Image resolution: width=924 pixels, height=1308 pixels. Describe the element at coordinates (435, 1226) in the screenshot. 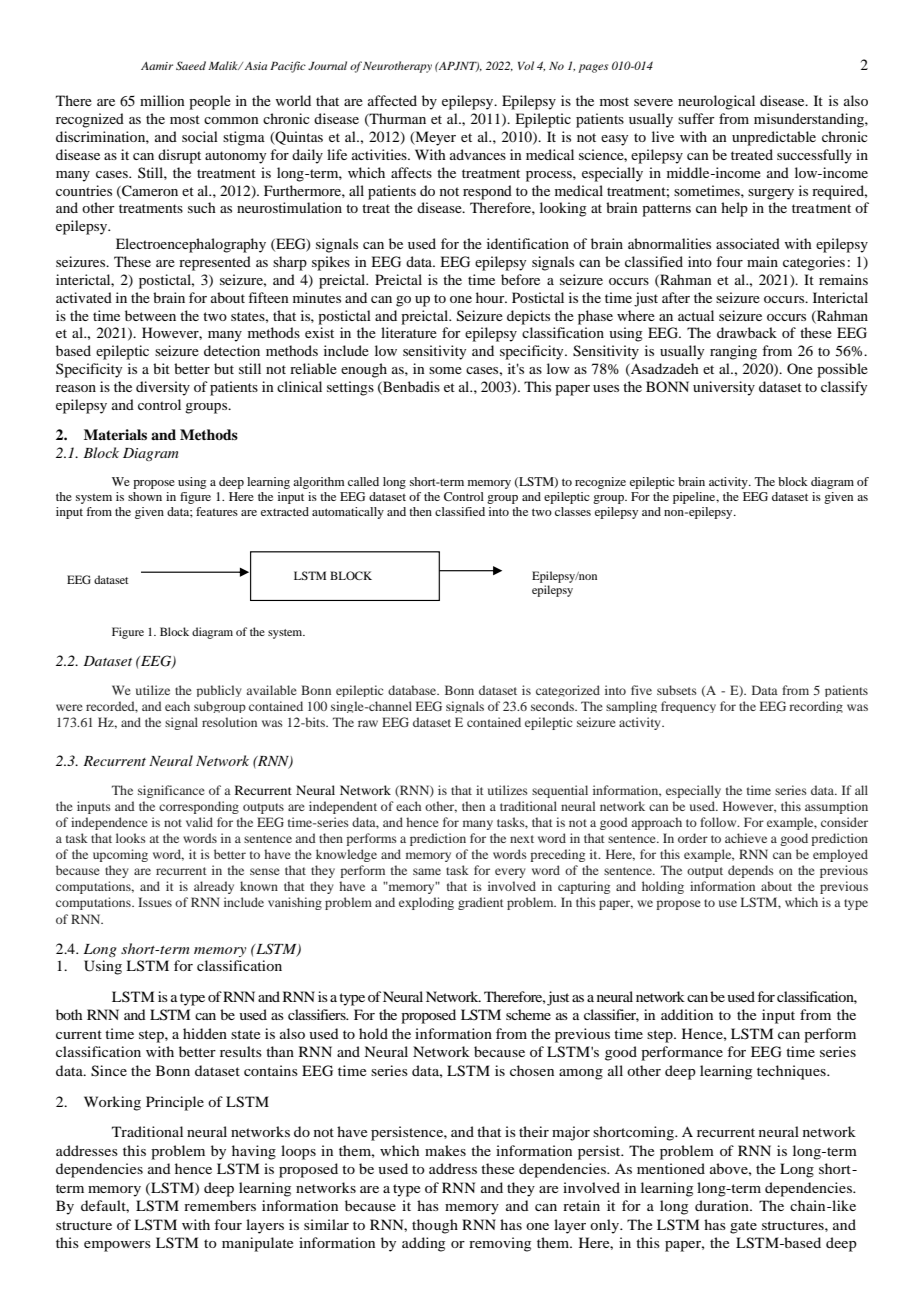

I see `though` at that location.
